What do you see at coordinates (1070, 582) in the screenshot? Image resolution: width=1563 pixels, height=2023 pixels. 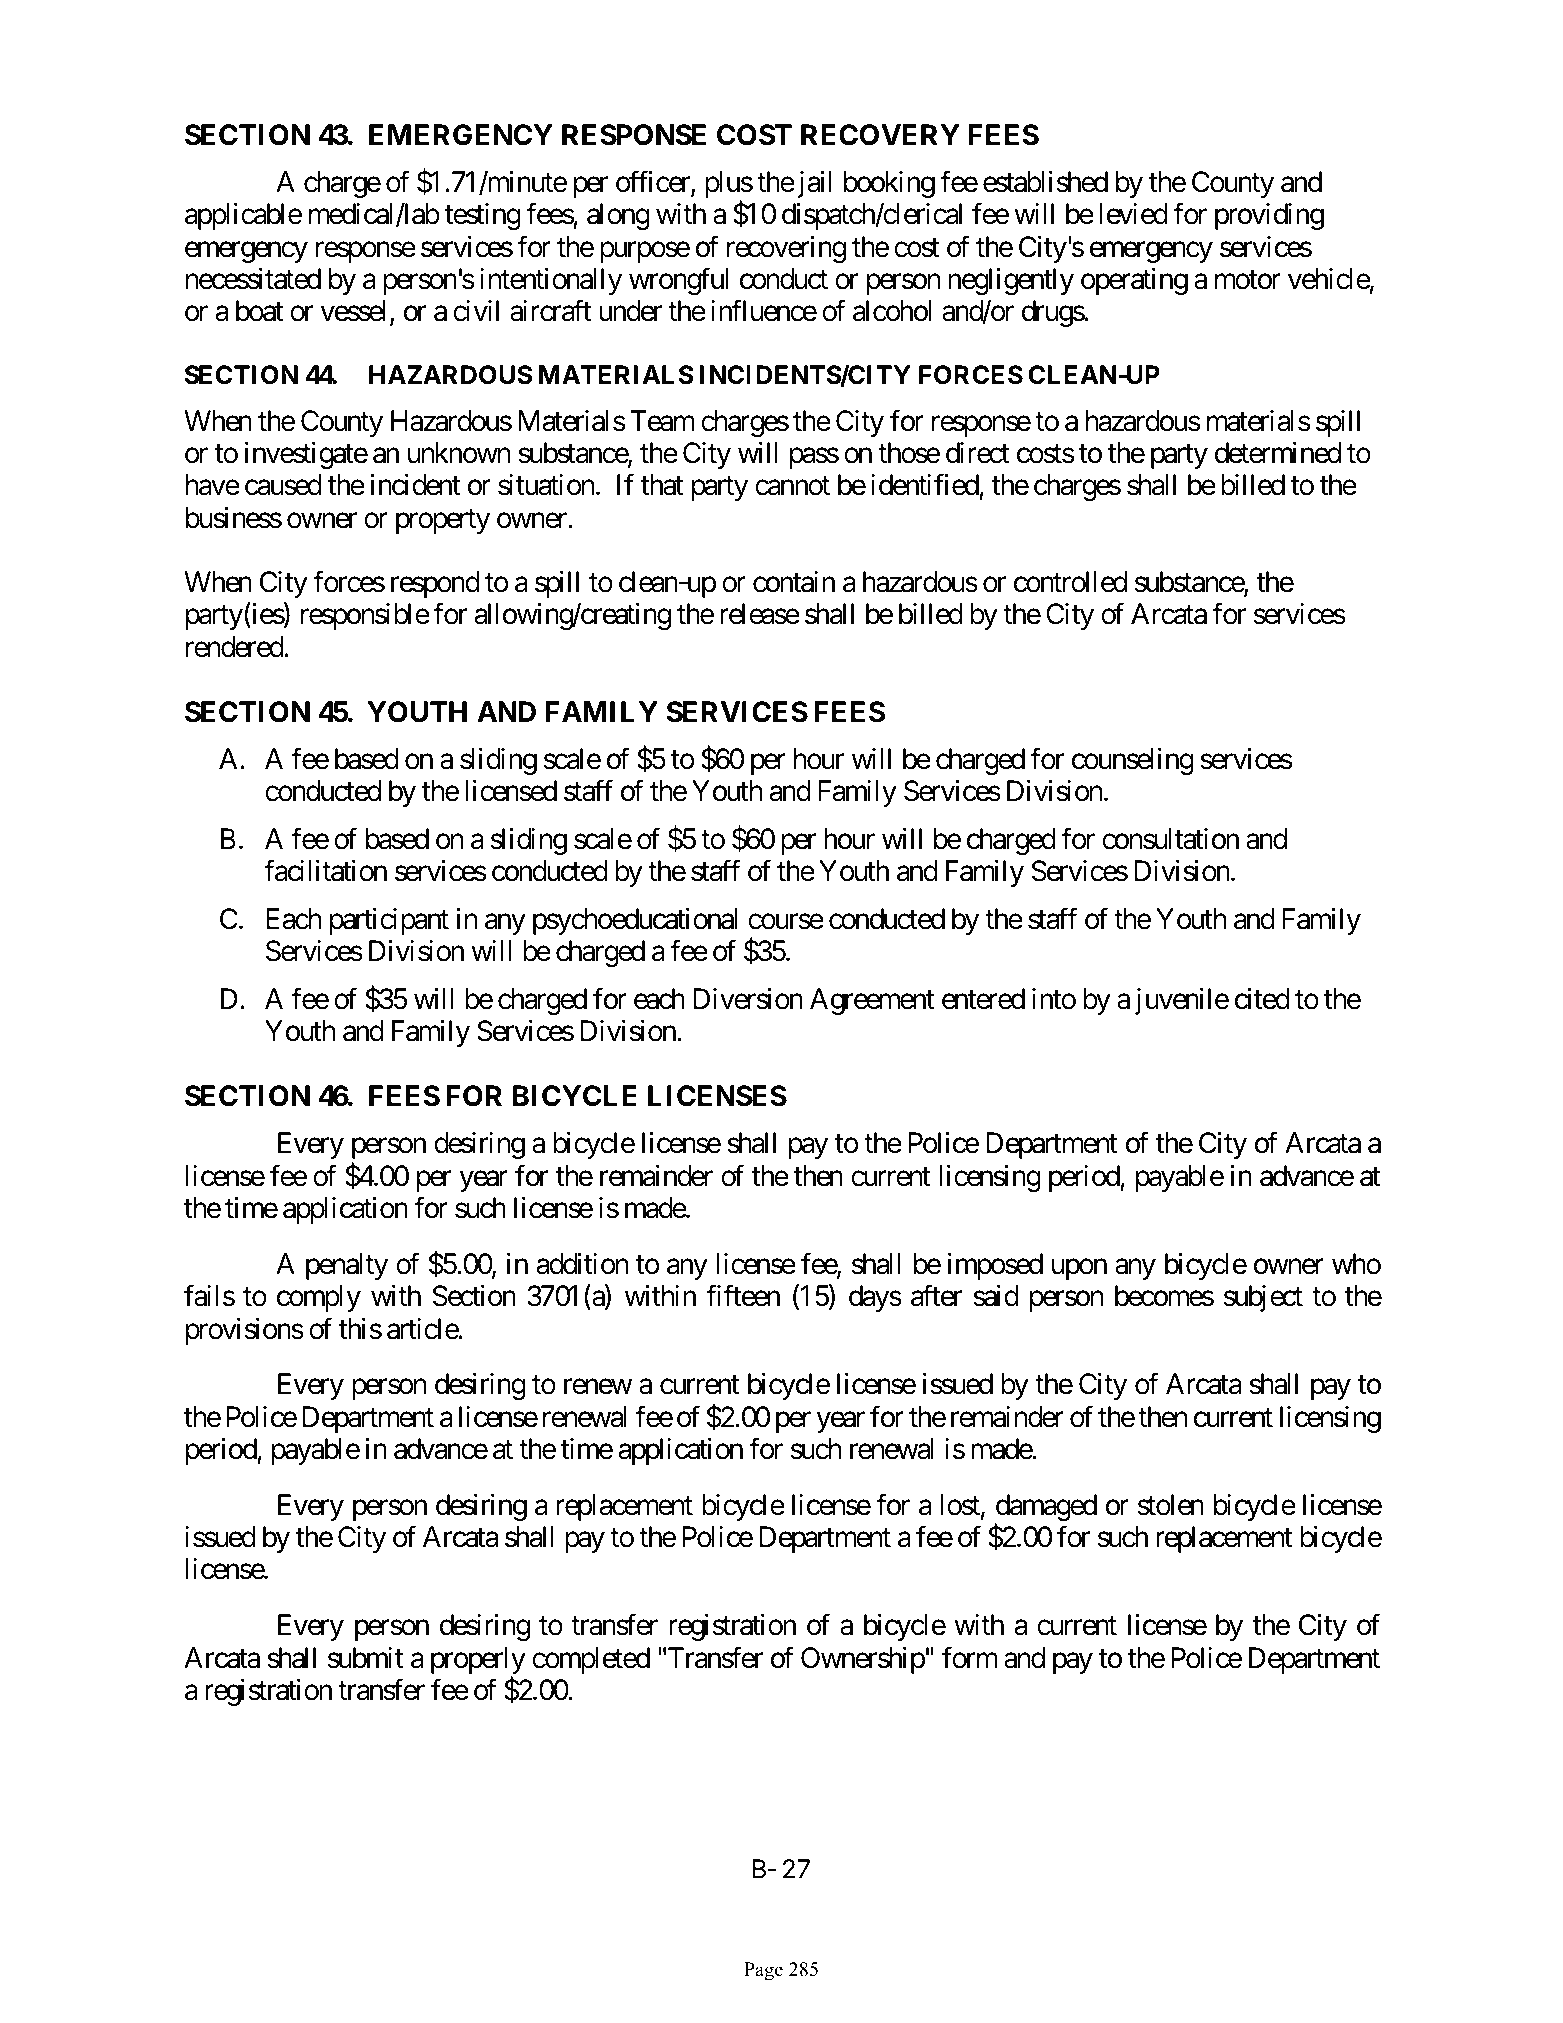 I see `controlled` at bounding box center [1070, 582].
